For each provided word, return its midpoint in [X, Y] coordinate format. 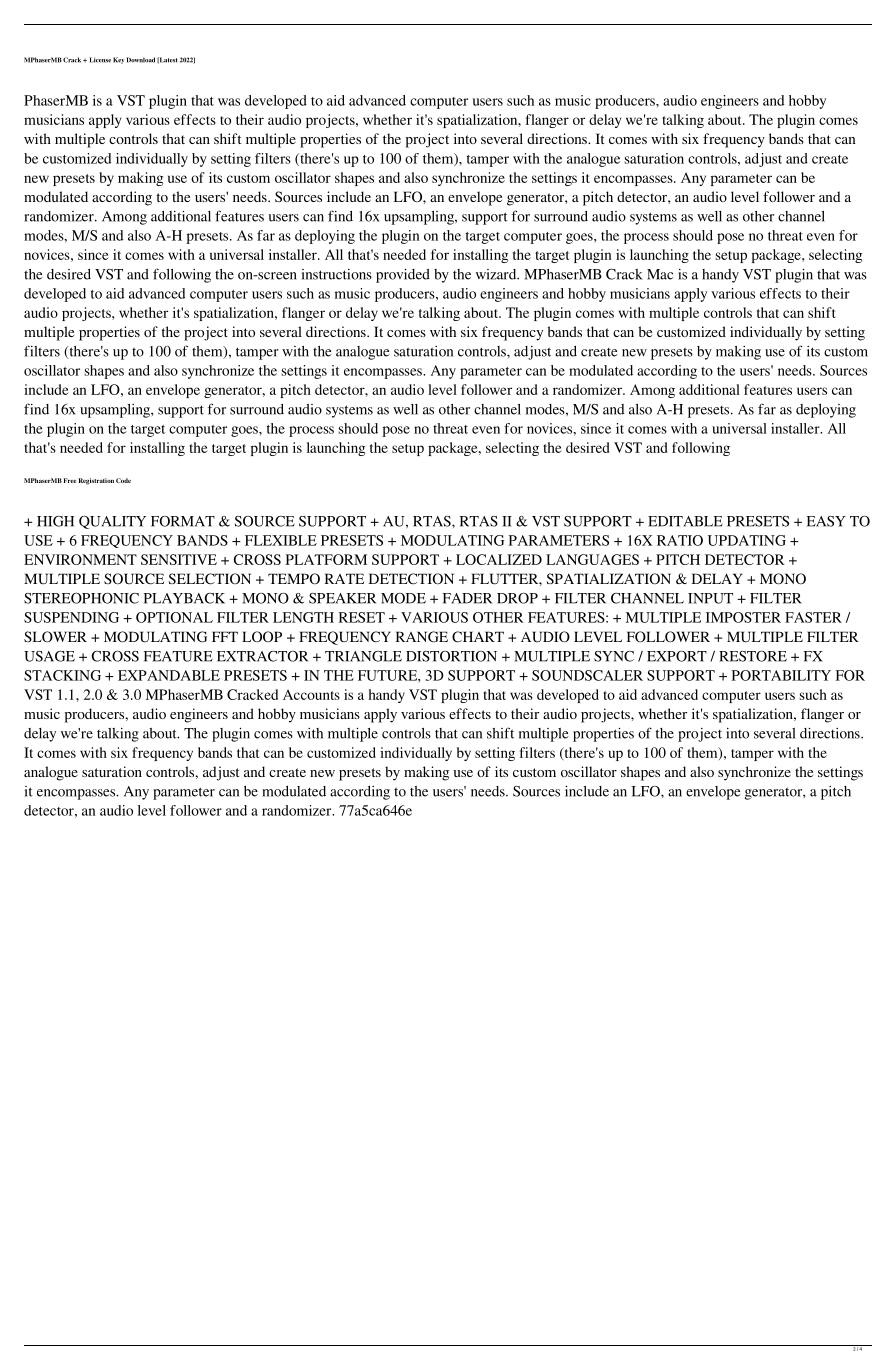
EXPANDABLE [169, 675]
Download [141, 60]
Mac [660, 274]
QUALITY [112, 522]
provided [403, 276]
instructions [337, 274]
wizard [497, 274]
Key [118, 60]
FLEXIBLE [281, 540]
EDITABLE [685, 521]
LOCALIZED [499, 559]
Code [123, 480]
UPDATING [747, 540]
